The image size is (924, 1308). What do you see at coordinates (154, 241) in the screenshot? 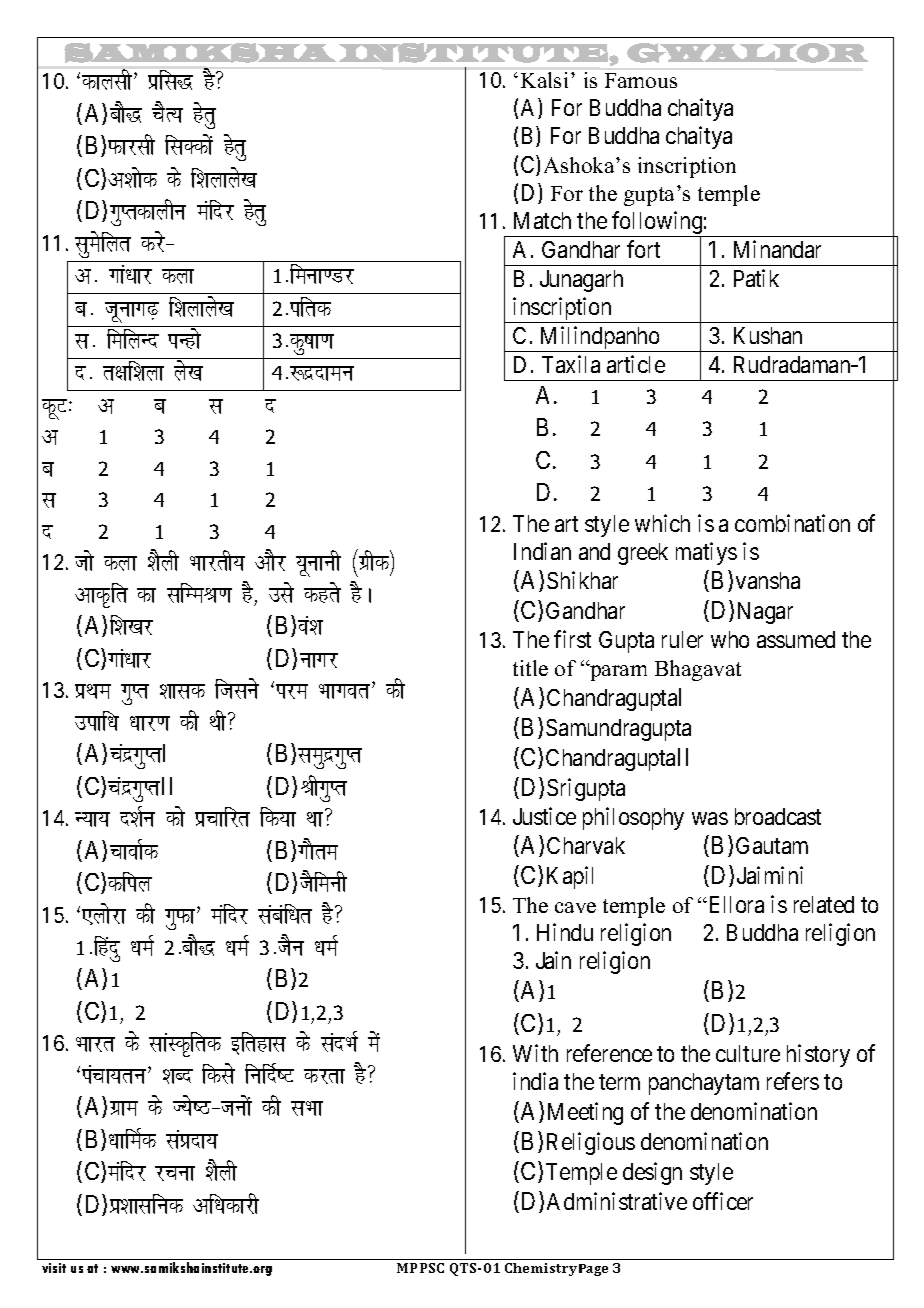
I see `djs` at bounding box center [154, 241].
